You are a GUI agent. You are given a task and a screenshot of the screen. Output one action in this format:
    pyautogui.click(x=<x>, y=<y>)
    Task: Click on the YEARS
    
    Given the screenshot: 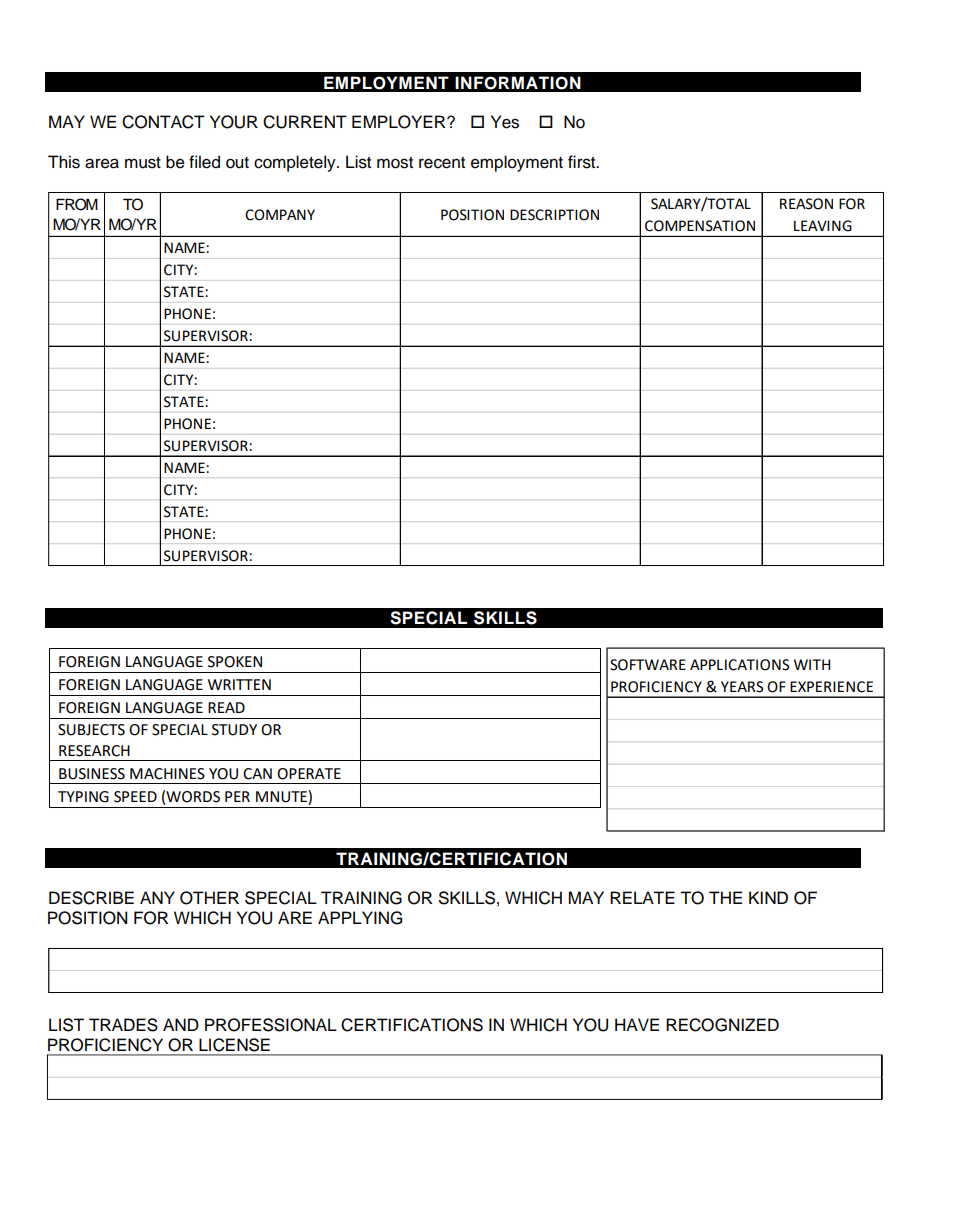 What is the action you would take?
    pyautogui.click(x=742, y=687)
